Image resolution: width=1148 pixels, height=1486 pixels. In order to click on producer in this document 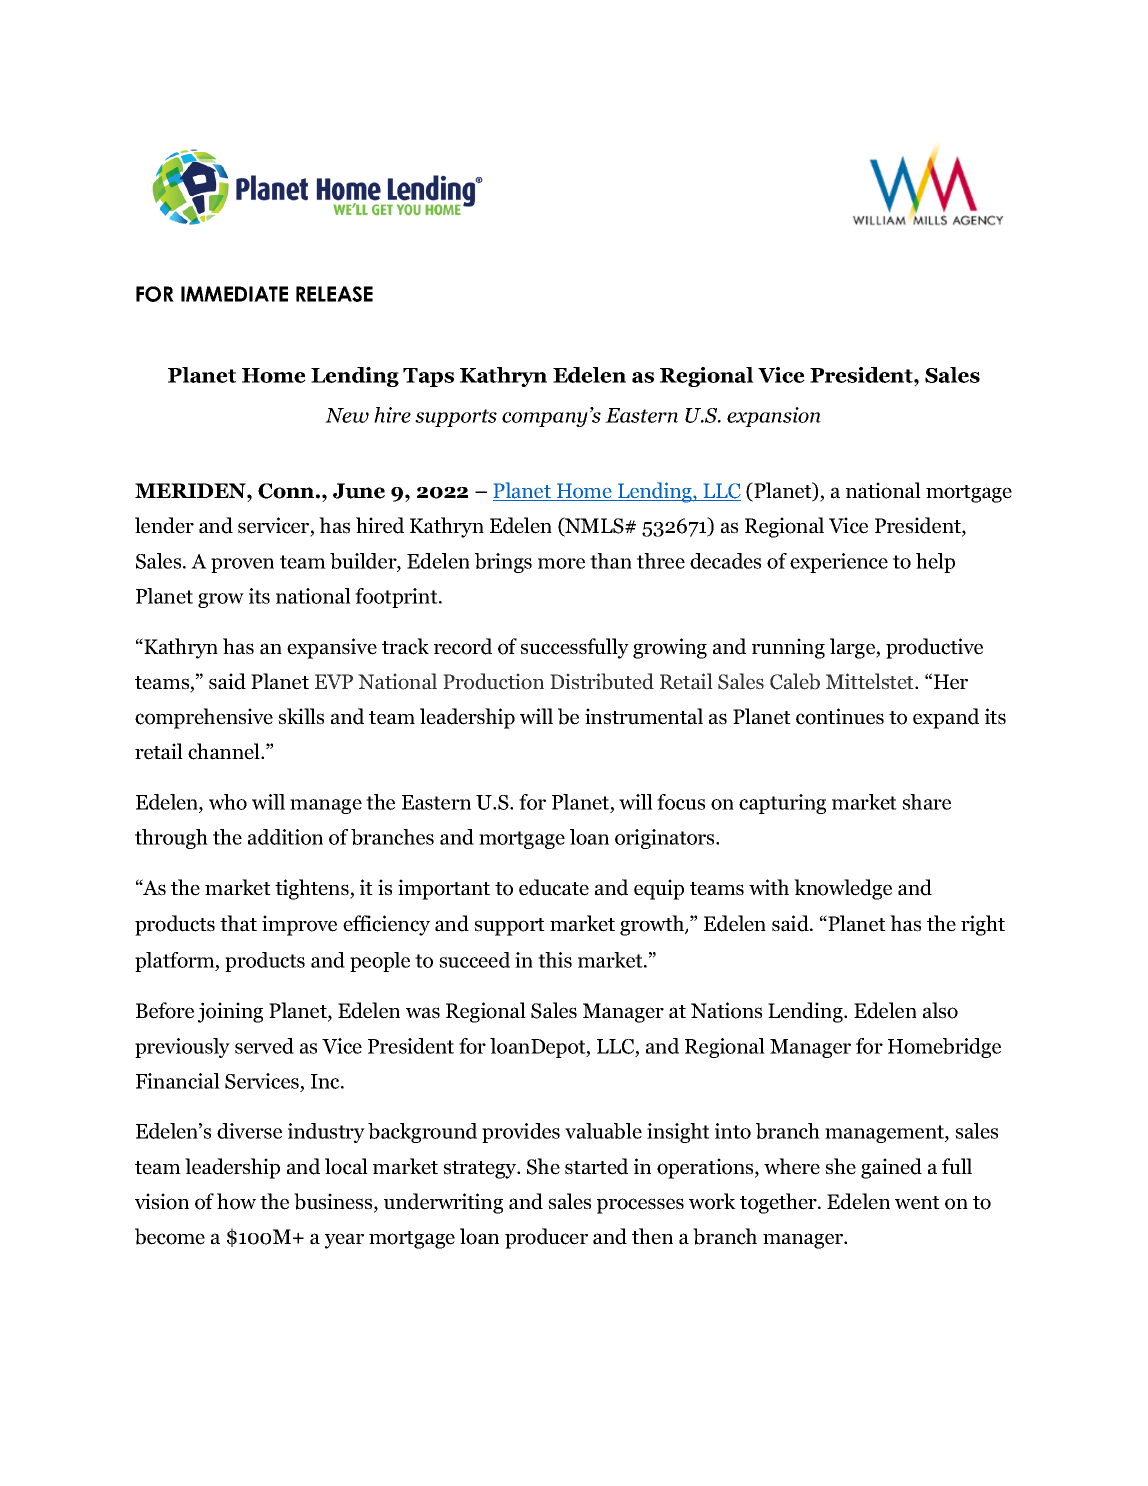, I will do `click(546, 1238)`.
